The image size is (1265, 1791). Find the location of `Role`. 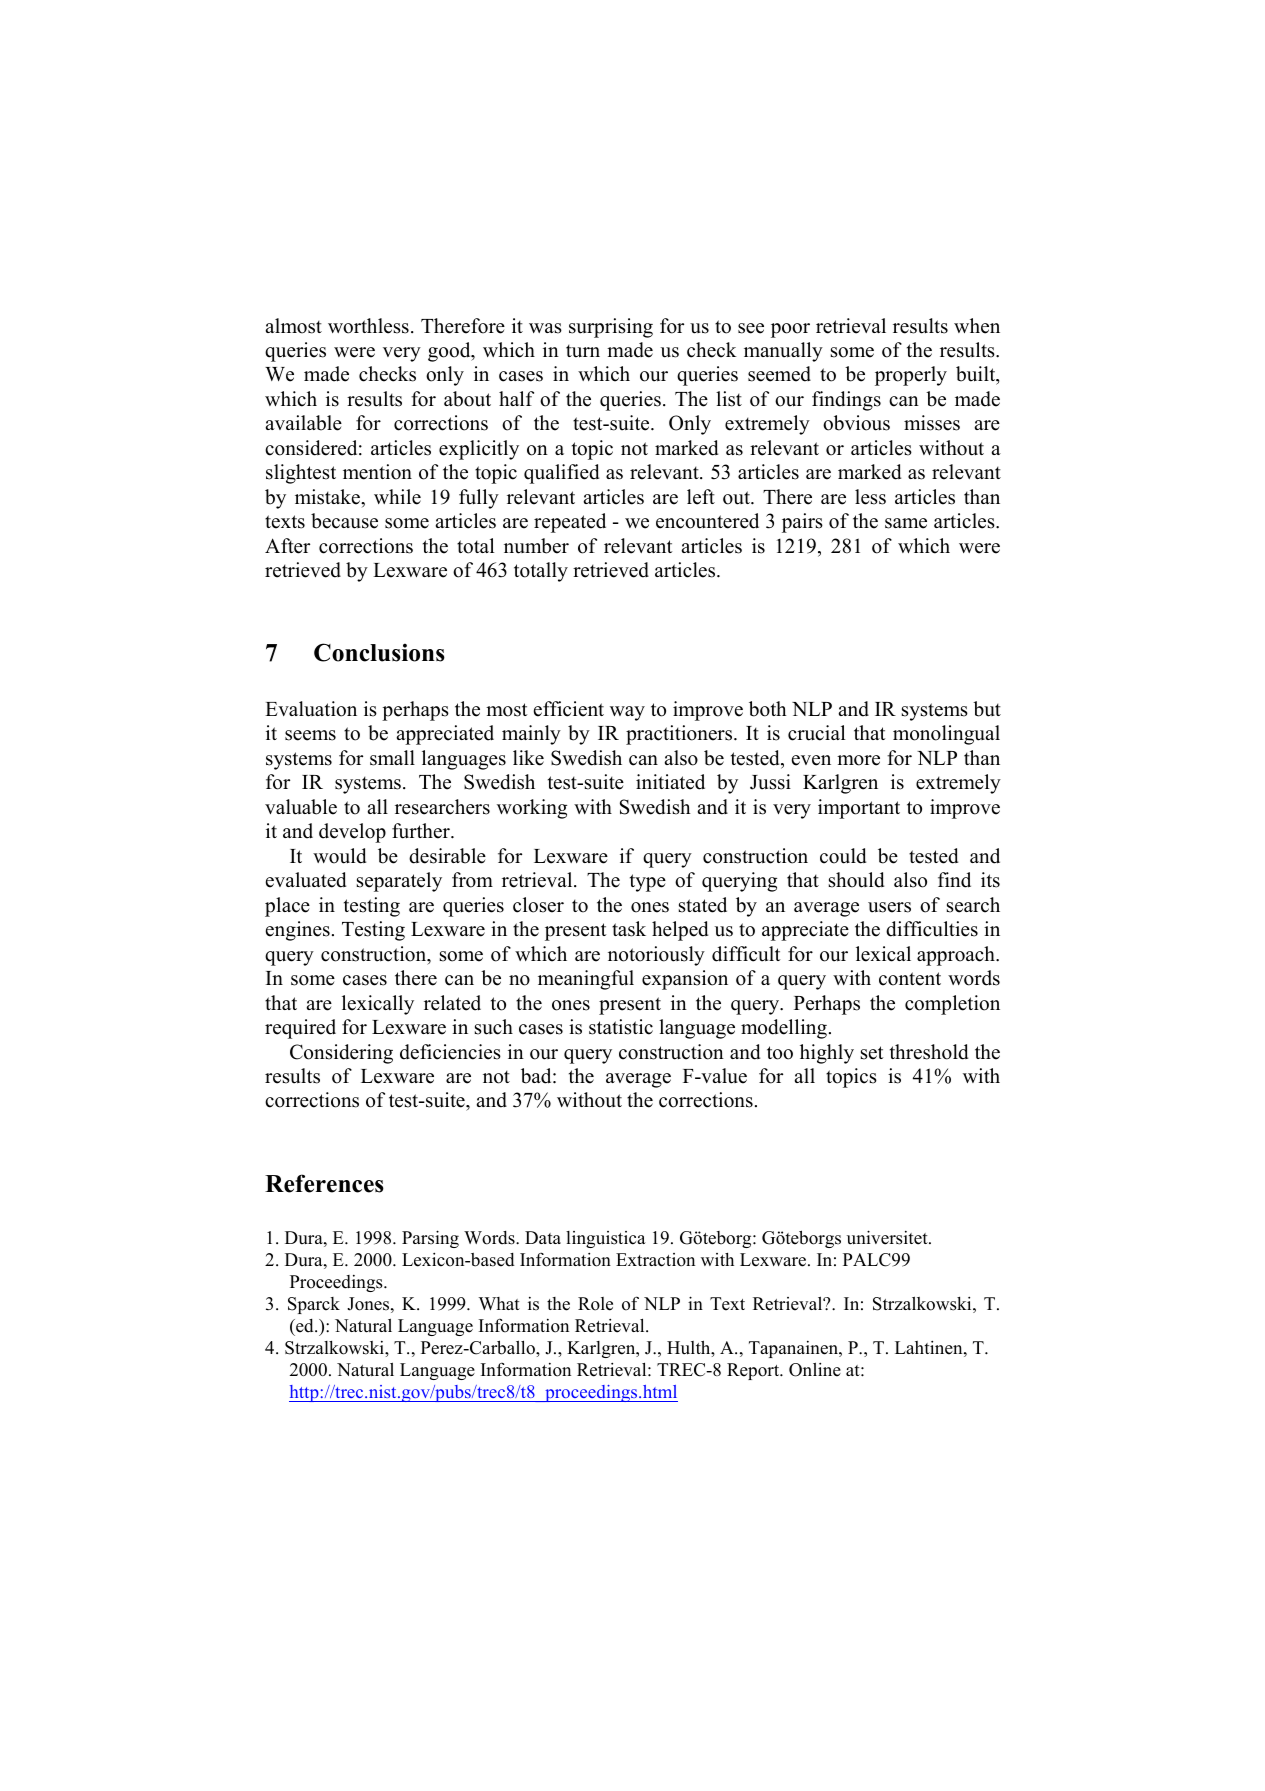

Role is located at coordinates (595, 1304).
